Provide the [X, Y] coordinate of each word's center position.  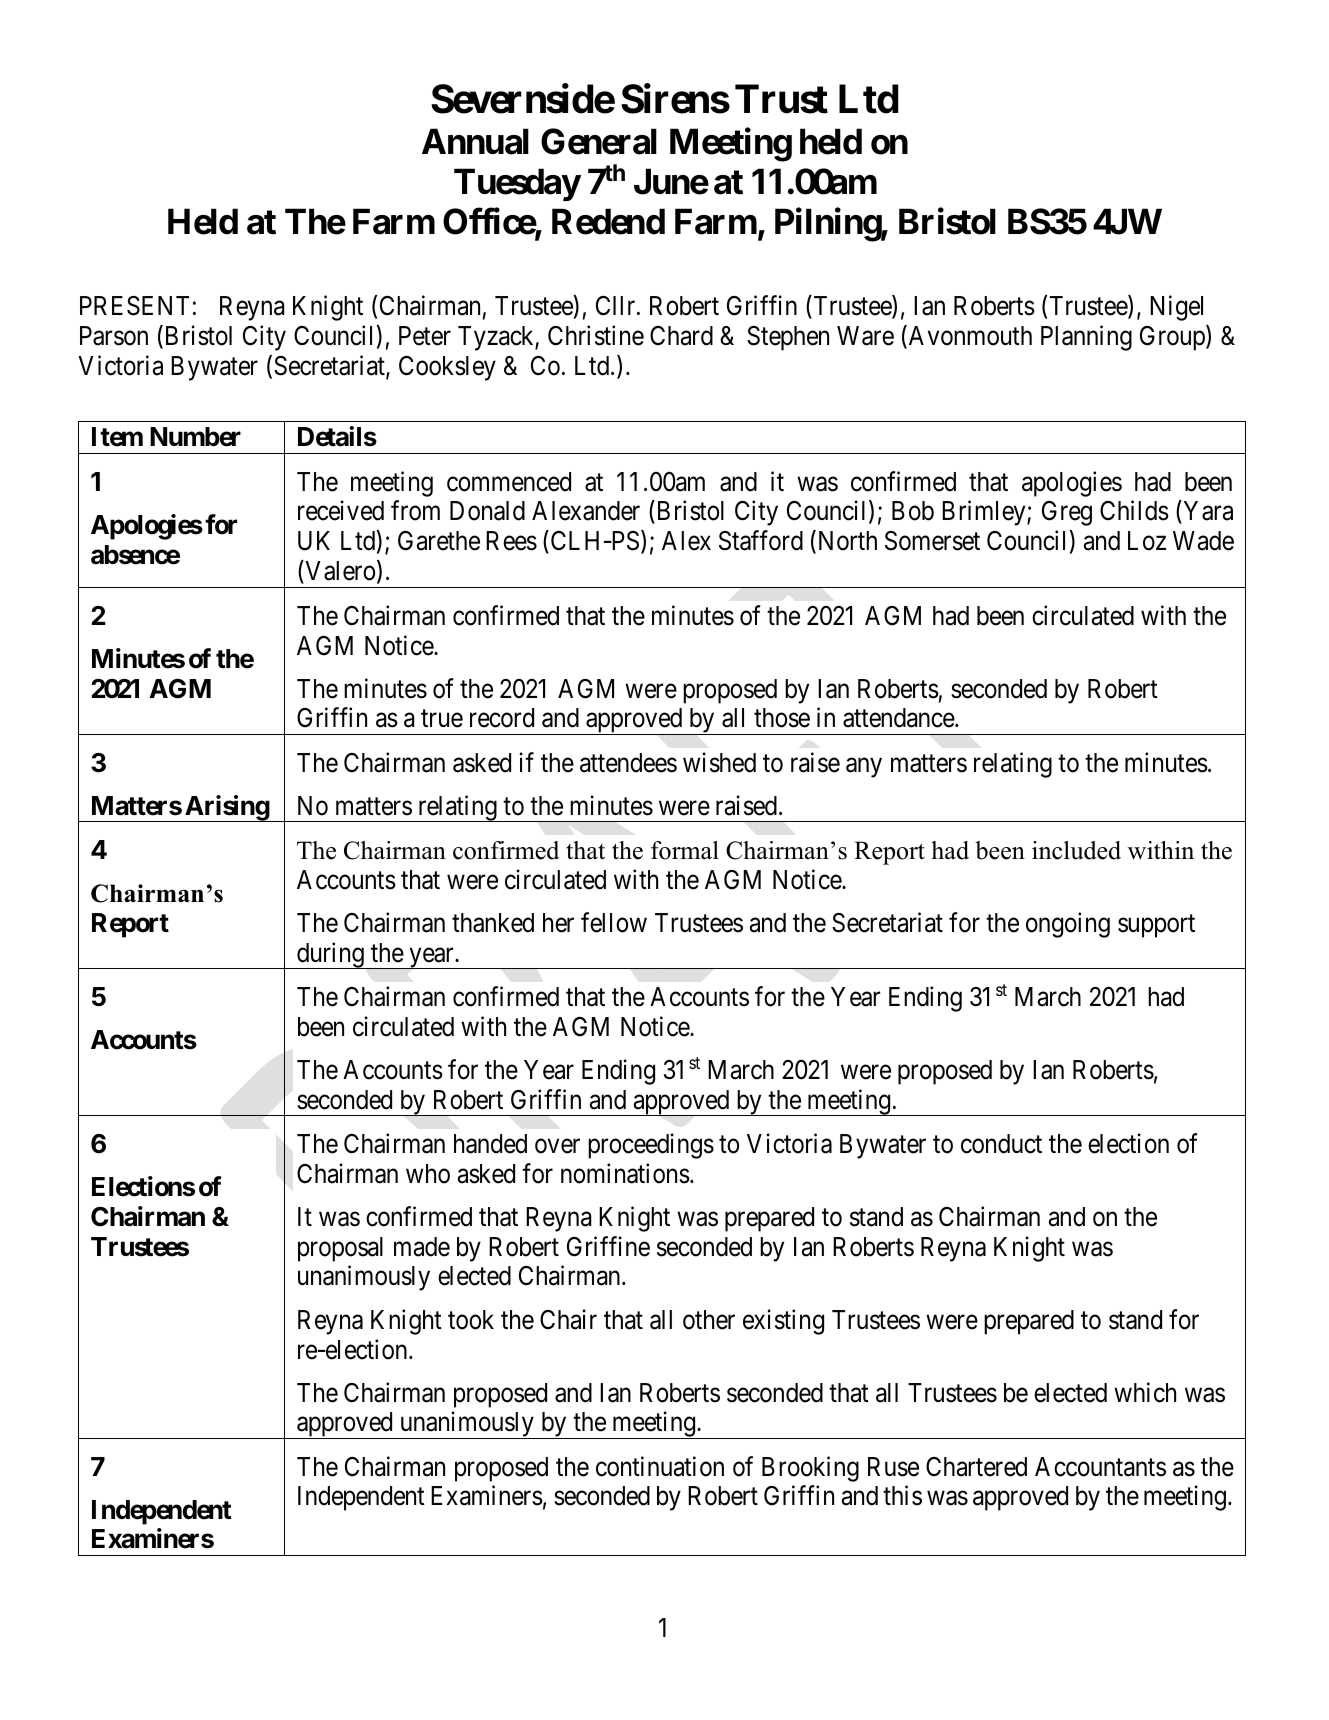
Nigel [1176, 308]
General [599, 141]
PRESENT [134, 306]
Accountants [1100, 1467]
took [471, 1320]
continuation [660, 1466]
